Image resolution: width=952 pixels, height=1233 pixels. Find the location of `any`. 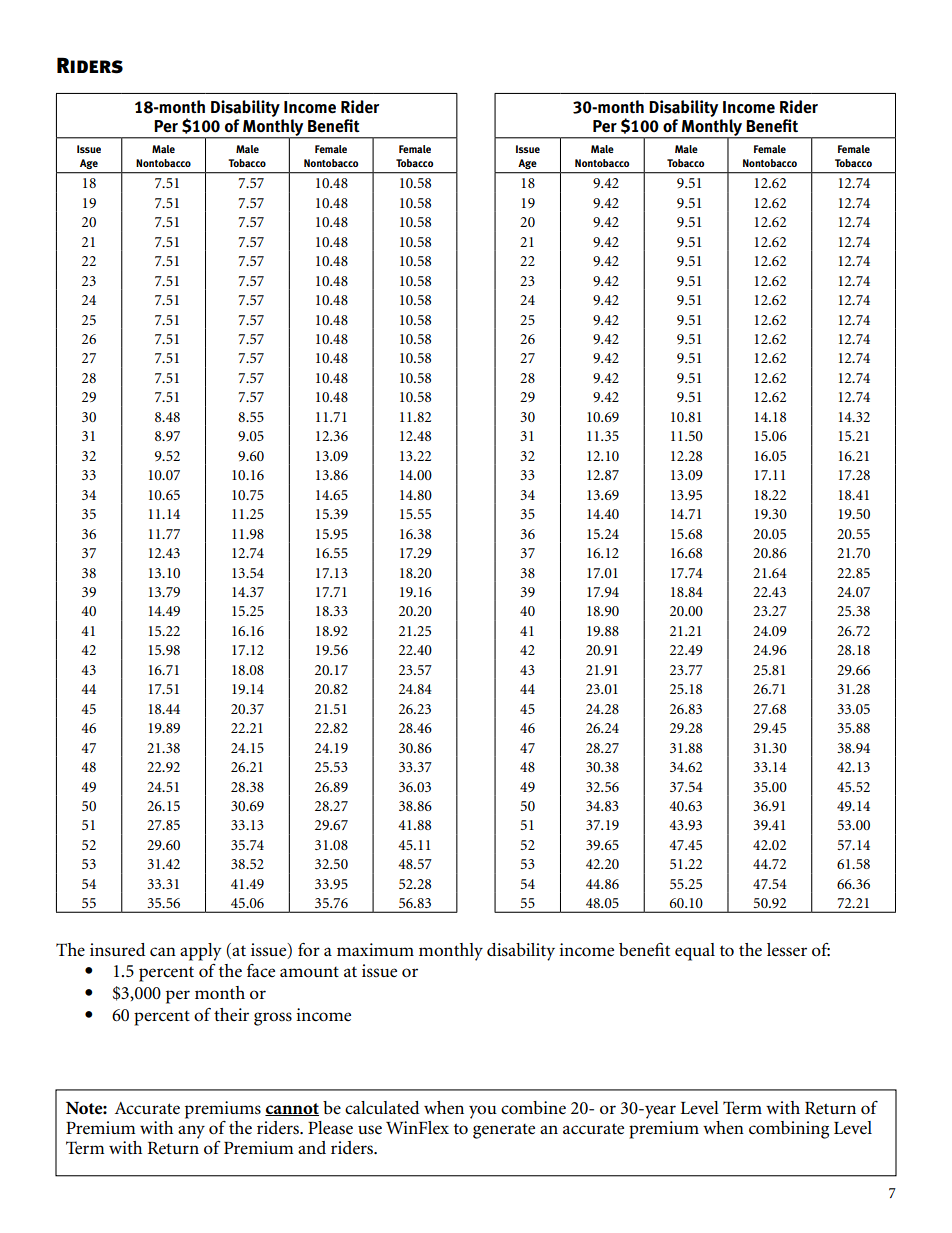

any is located at coordinates (191, 1132).
